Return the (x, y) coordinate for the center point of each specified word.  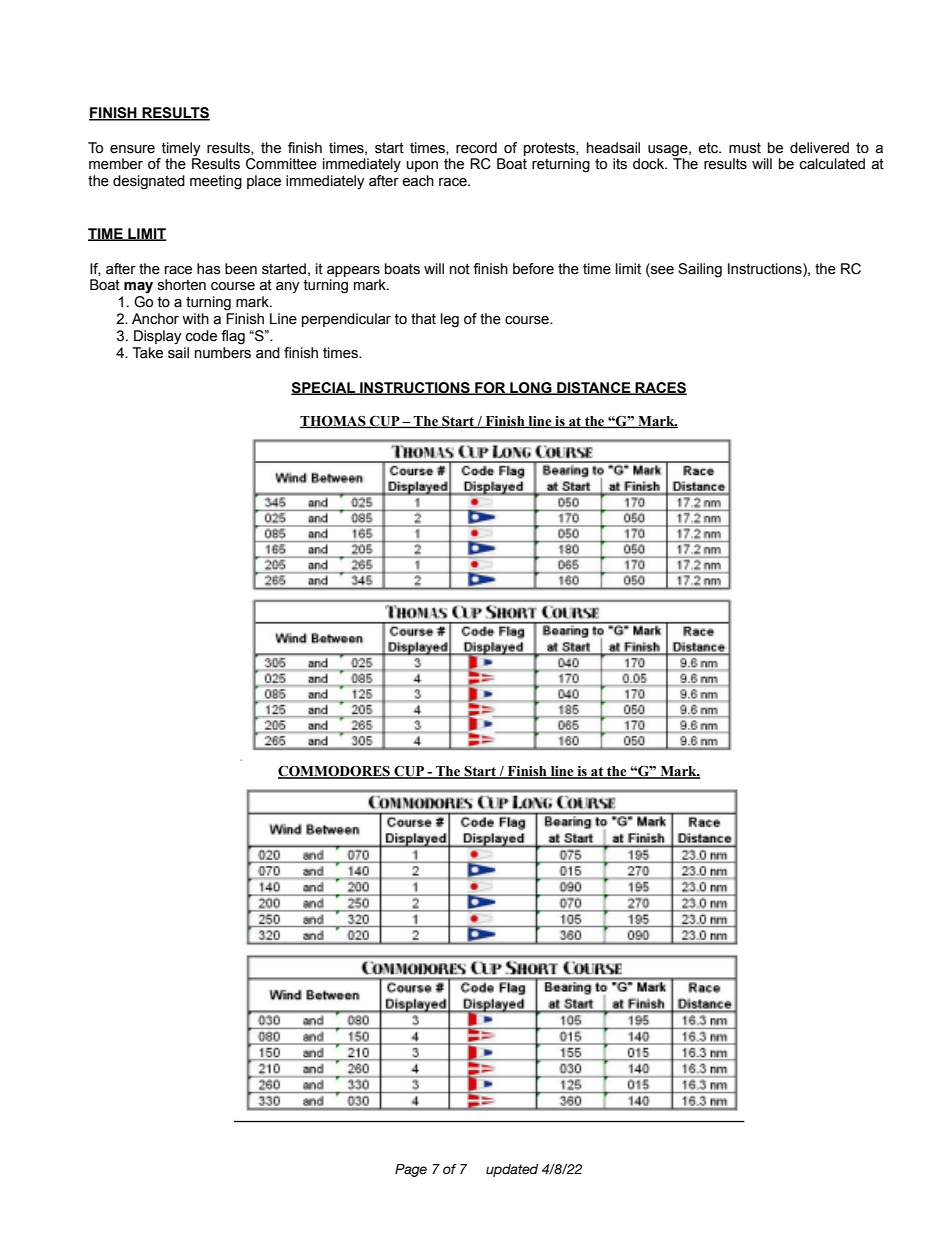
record (476, 148)
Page (411, 1170)
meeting (216, 182)
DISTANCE (594, 388)
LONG (531, 388)
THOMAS (334, 422)
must (745, 148)
